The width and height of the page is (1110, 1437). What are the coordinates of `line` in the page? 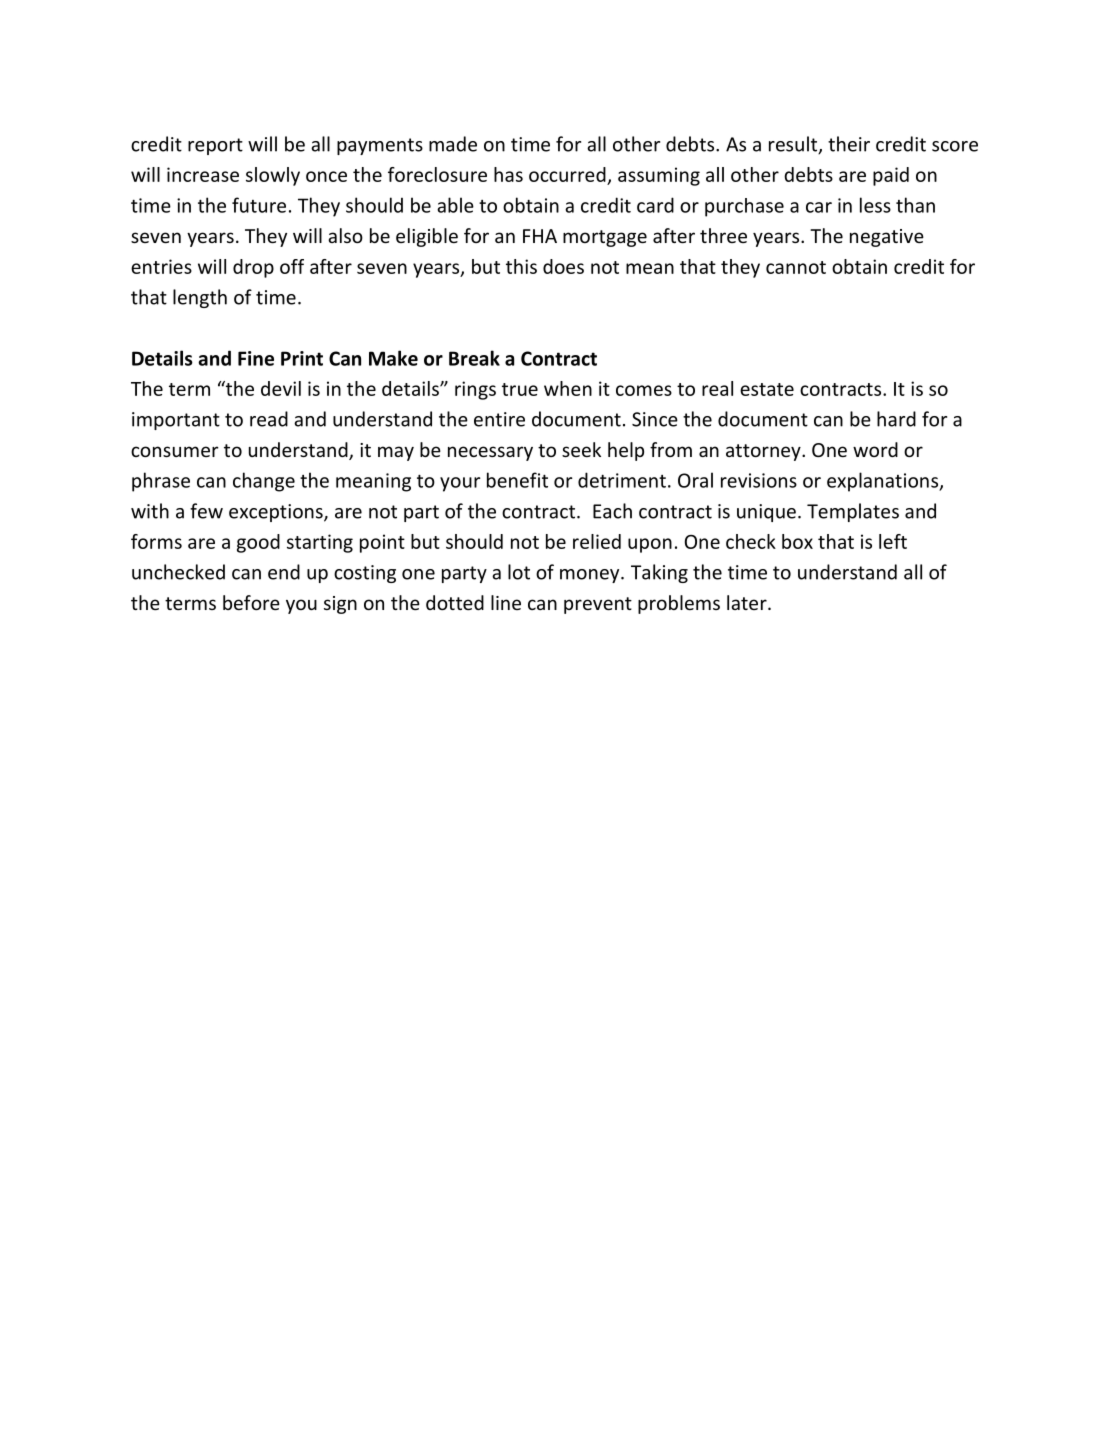 It's located at (506, 602).
